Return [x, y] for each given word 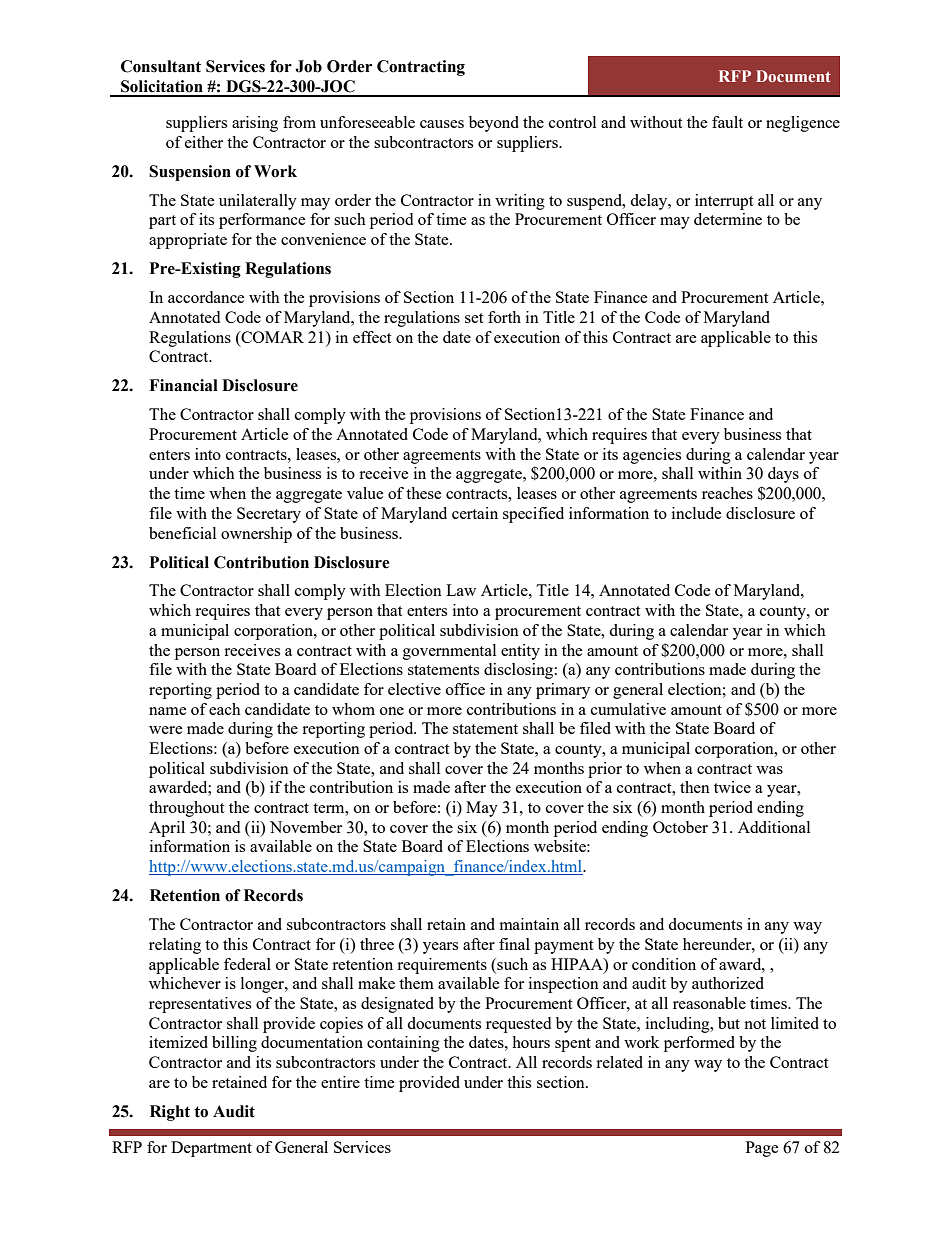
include [697, 513]
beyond [494, 124]
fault [727, 122]
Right [170, 1113]
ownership [256, 535]
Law [461, 590]
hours [531, 1042]
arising [255, 124]
